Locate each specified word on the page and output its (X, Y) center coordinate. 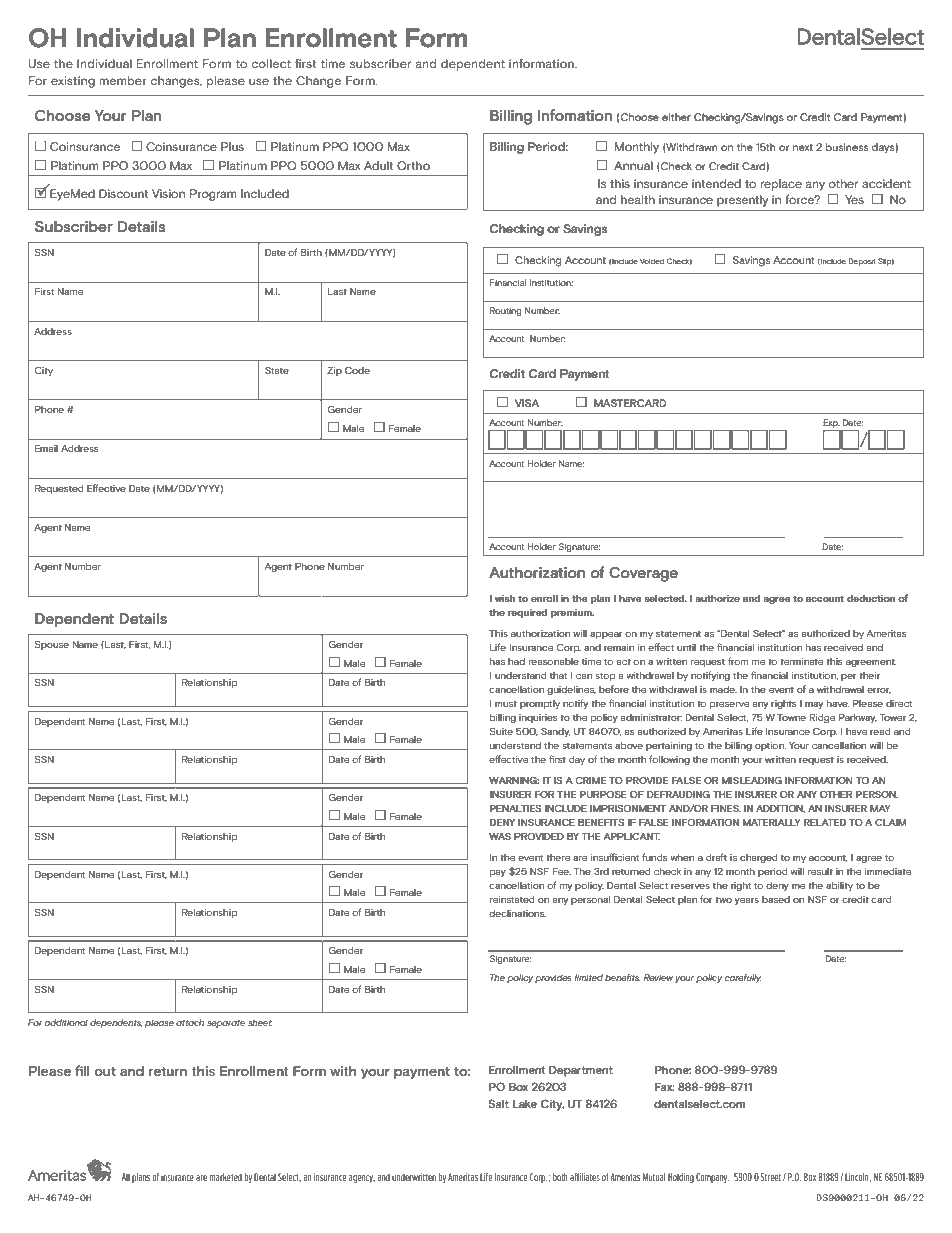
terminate (801, 661)
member (123, 80)
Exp (831, 425)
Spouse (52, 645)
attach (190, 1022)
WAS (500, 836)
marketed (226, 1177)
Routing (506, 311)
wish (505, 598)
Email (46, 448)
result (820, 871)
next (803, 147)
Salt (498, 1103)
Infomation (575, 115)
